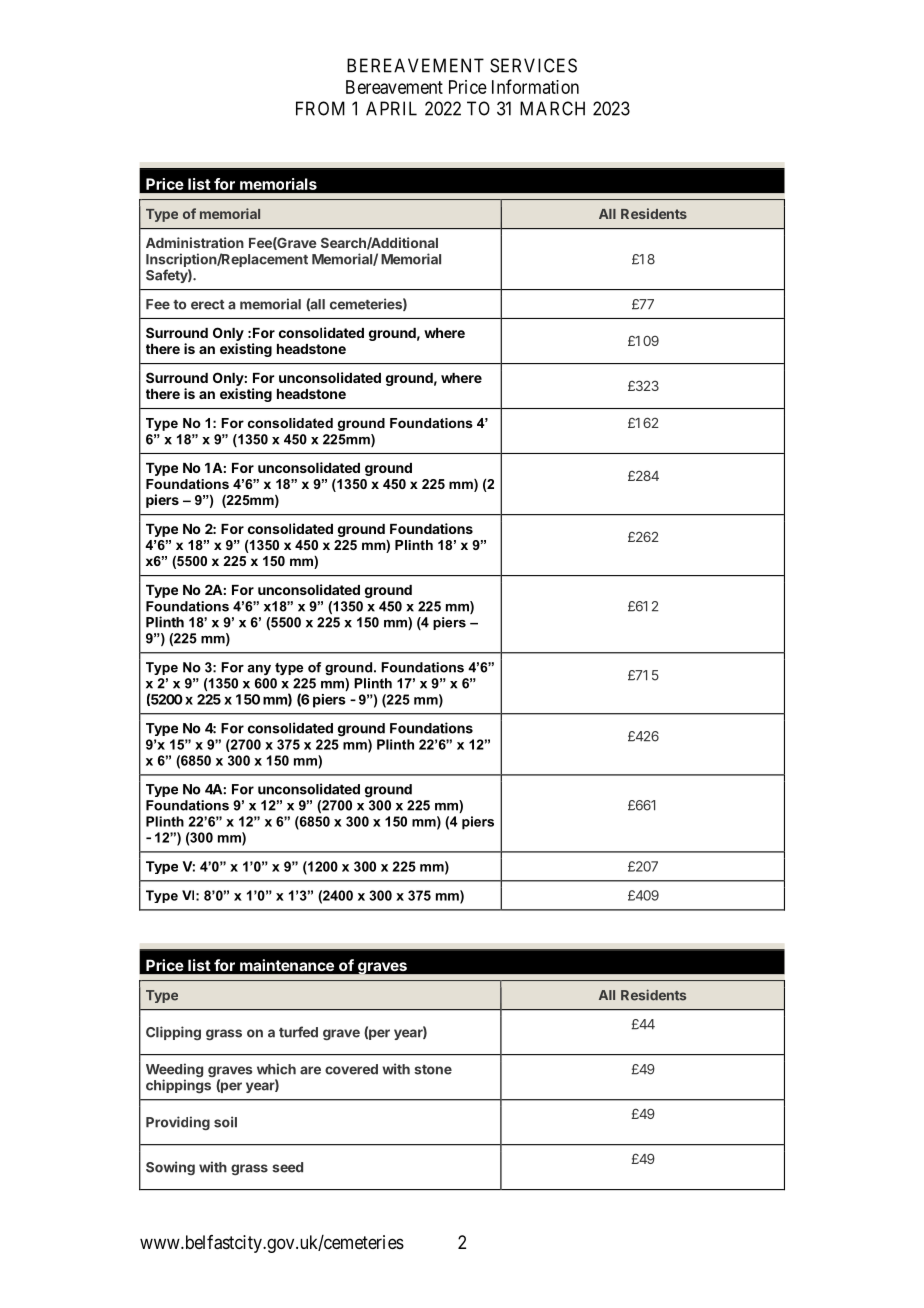 The width and height of the document is (924, 1308). Describe the element at coordinates (259, 670) in the document. I see `any` at that location.
